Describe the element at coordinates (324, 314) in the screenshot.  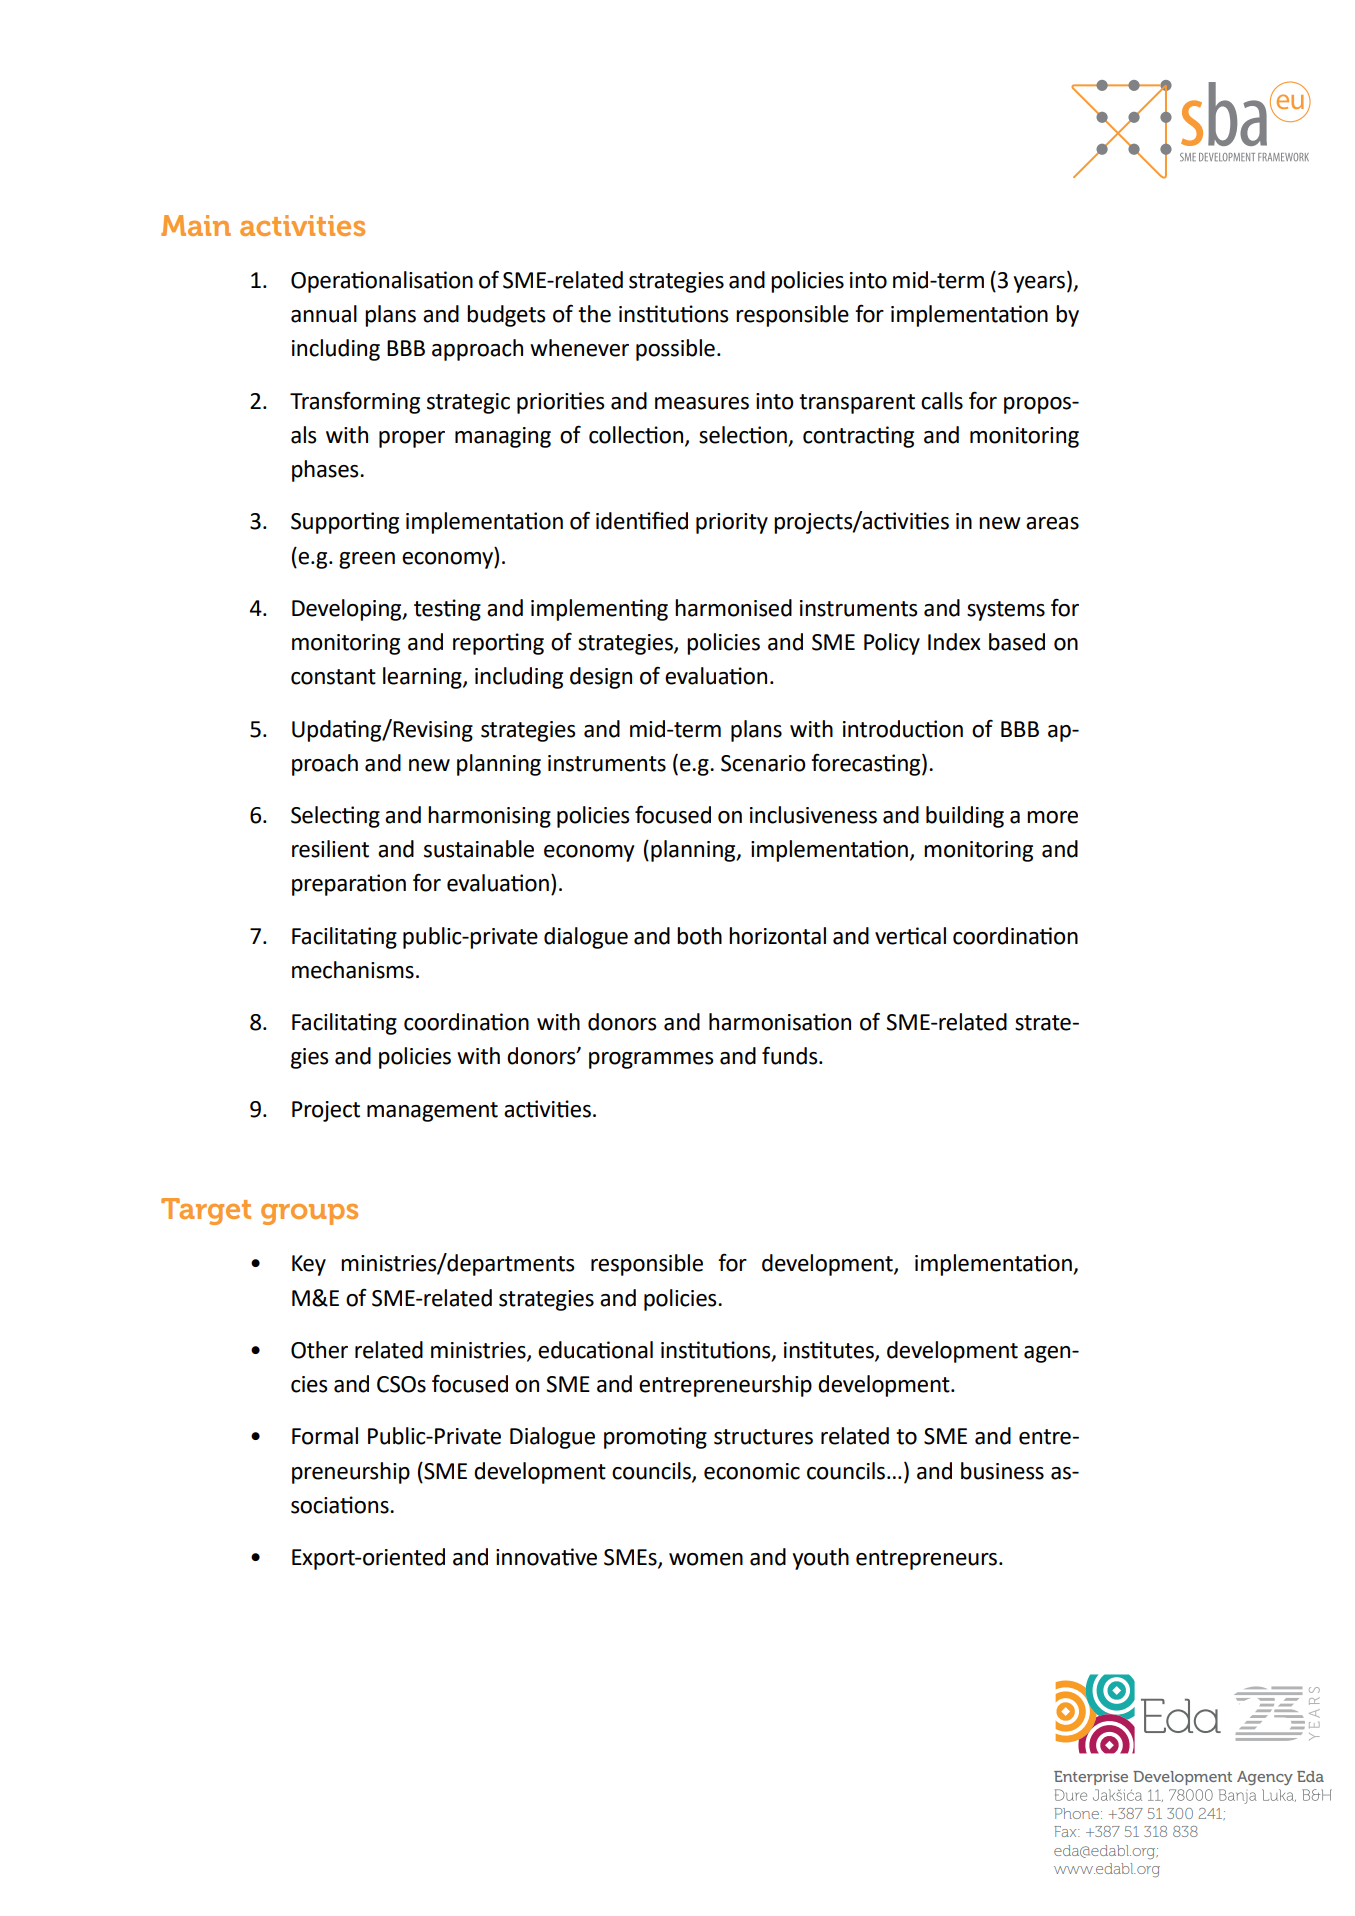
I see `annual` at that location.
